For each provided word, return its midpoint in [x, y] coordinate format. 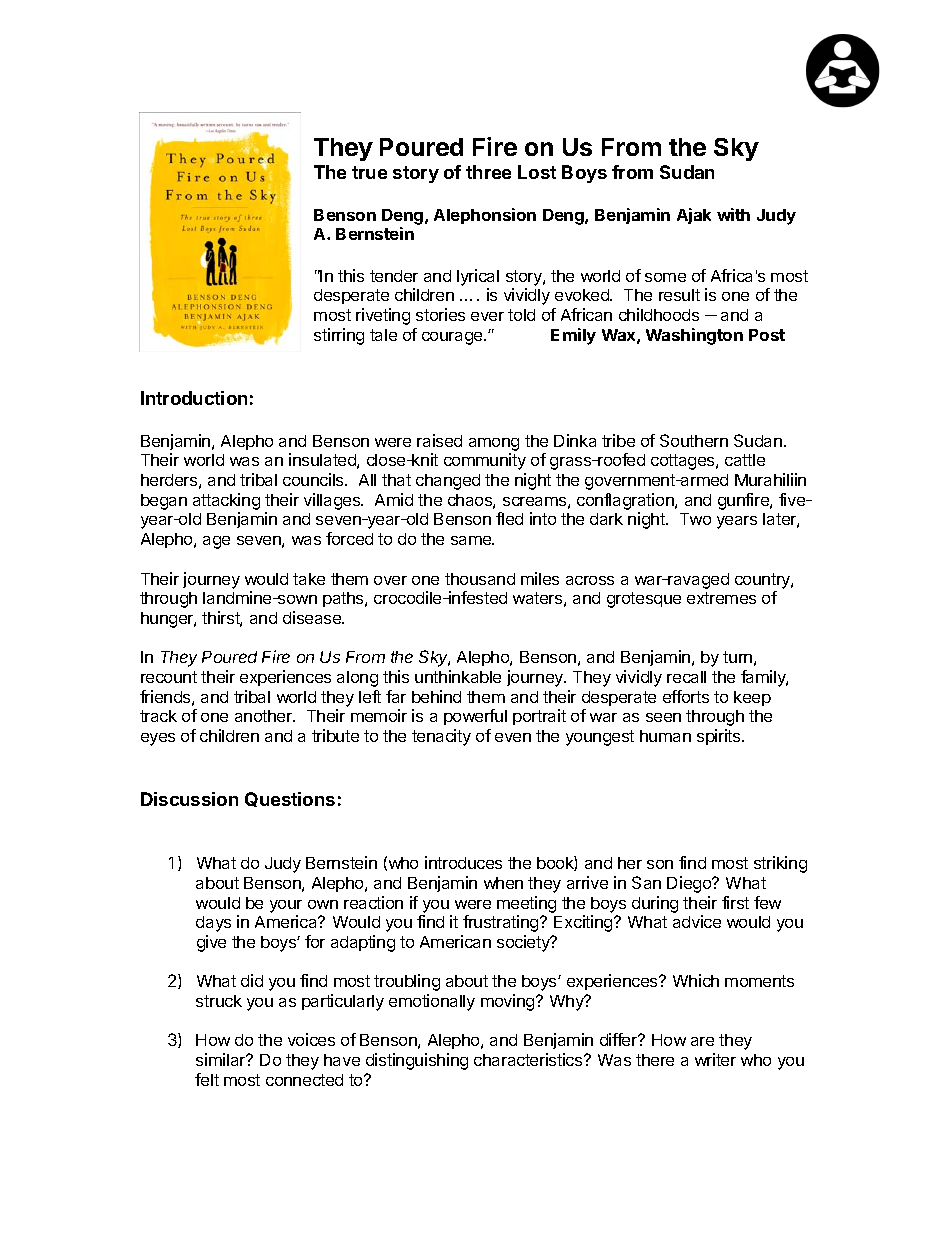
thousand [480, 579]
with [733, 214]
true [369, 172]
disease [313, 617]
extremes [721, 598]
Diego [690, 884]
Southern [694, 440]
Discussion [189, 799]
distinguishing [417, 1061]
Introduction [194, 398]
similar [222, 1059]
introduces [463, 862]
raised [439, 440]
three [488, 172]
